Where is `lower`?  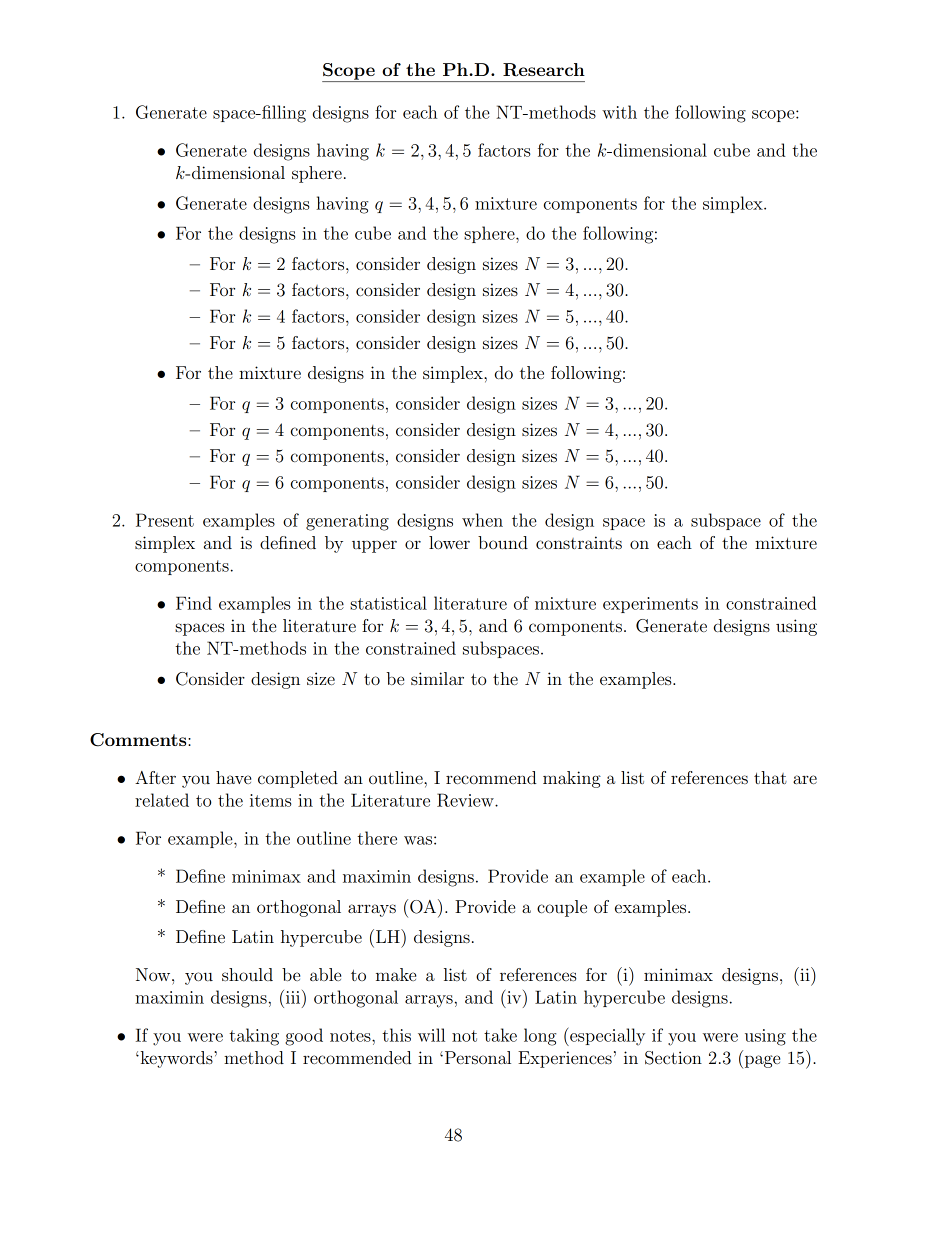
lower is located at coordinates (449, 542).
